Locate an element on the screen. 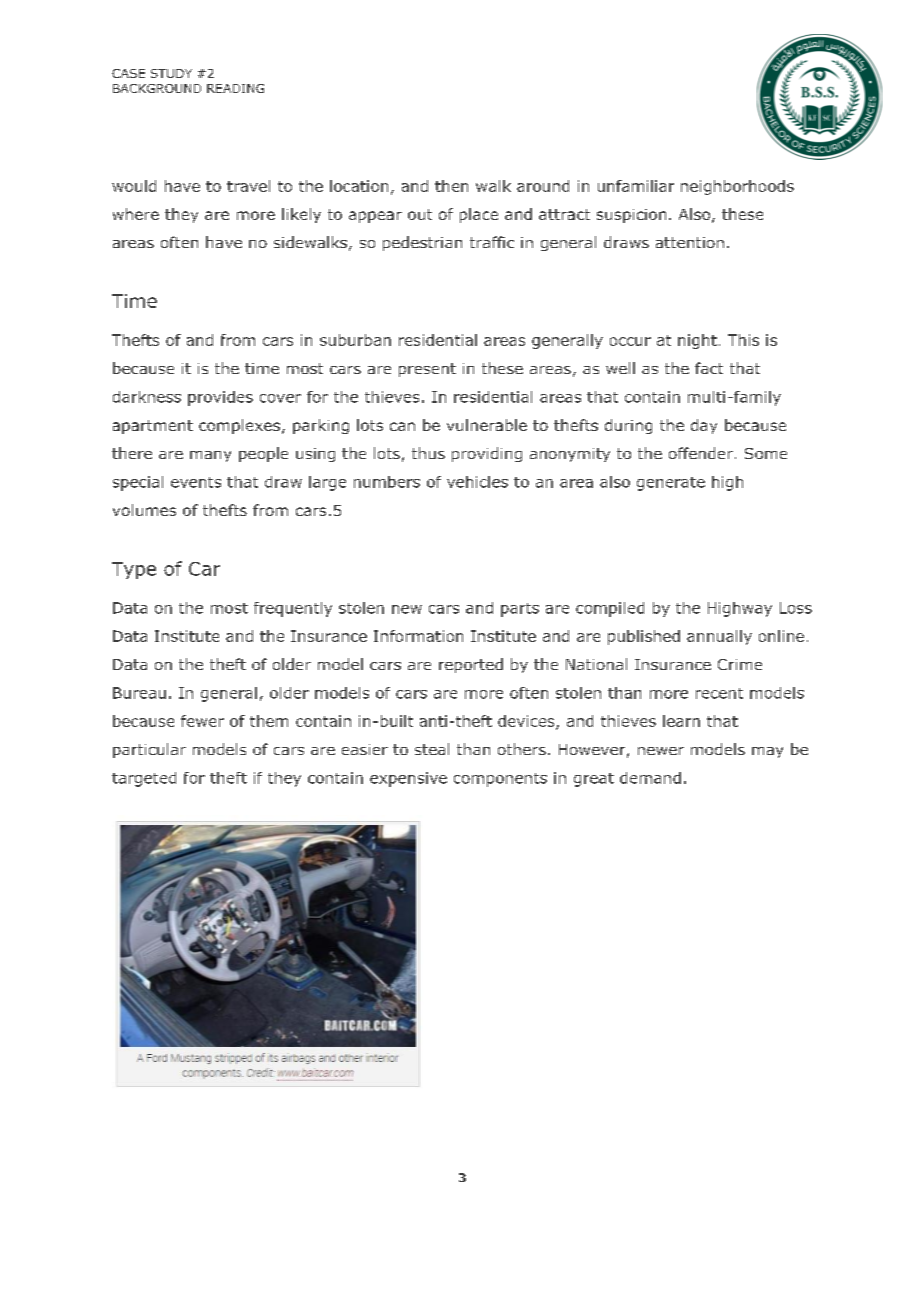  provides is located at coordinates (220, 398).
